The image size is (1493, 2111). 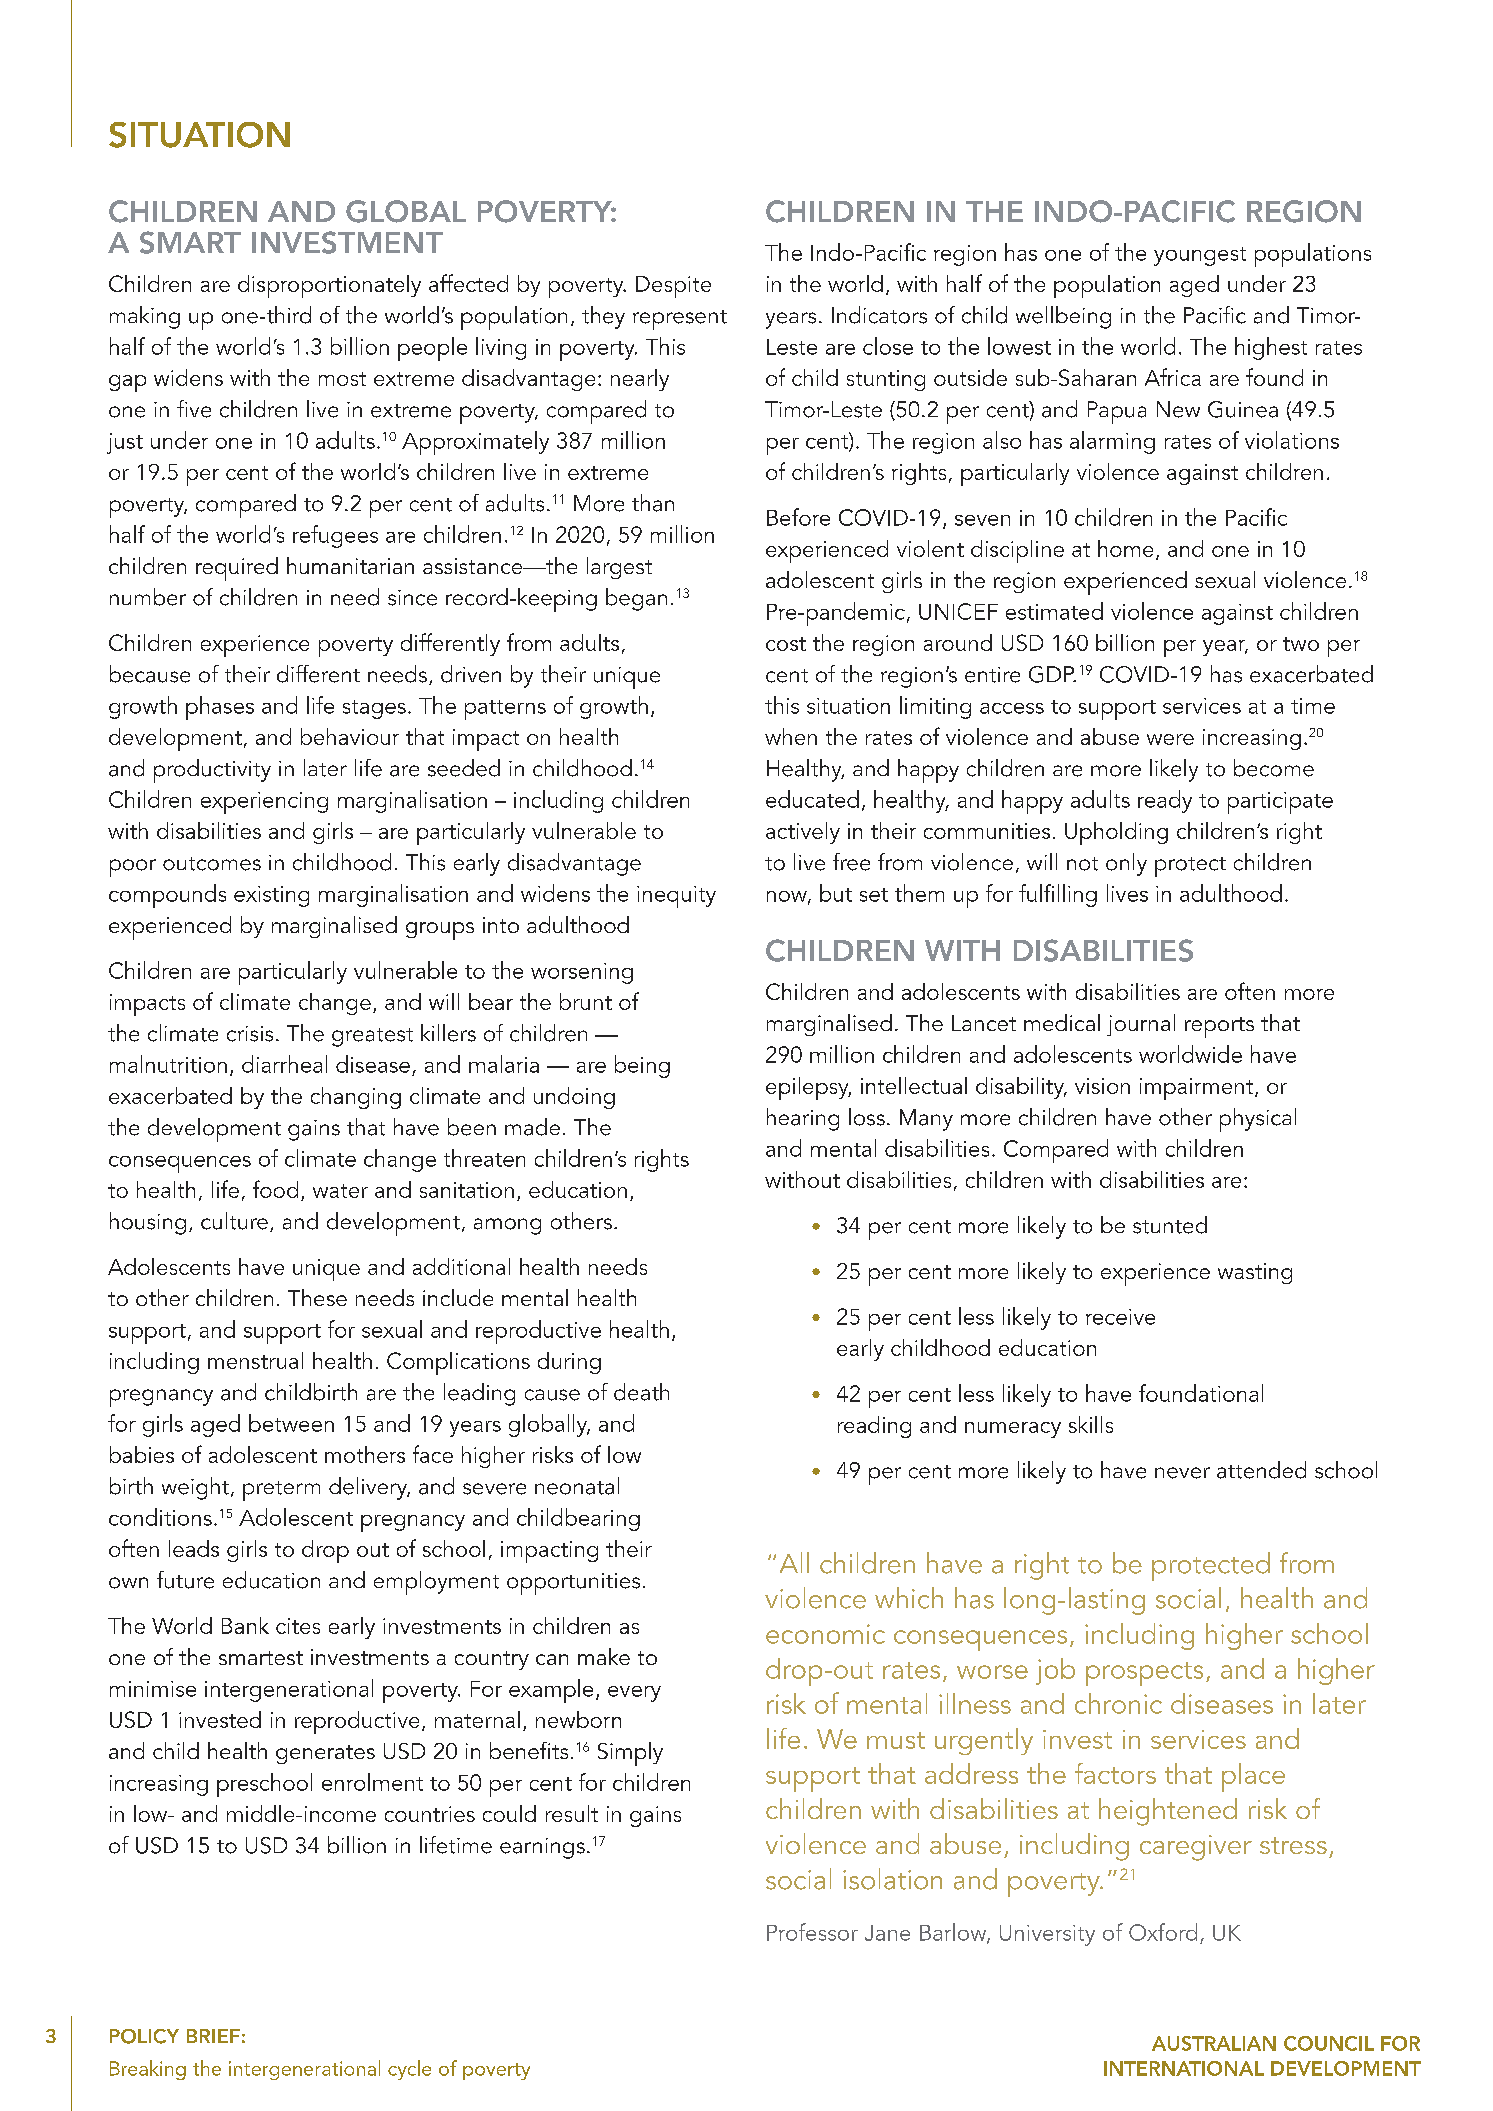 What do you see at coordinates (329, 286) in the document?
I see `disproportionately` at bounding box center [329, 286].
